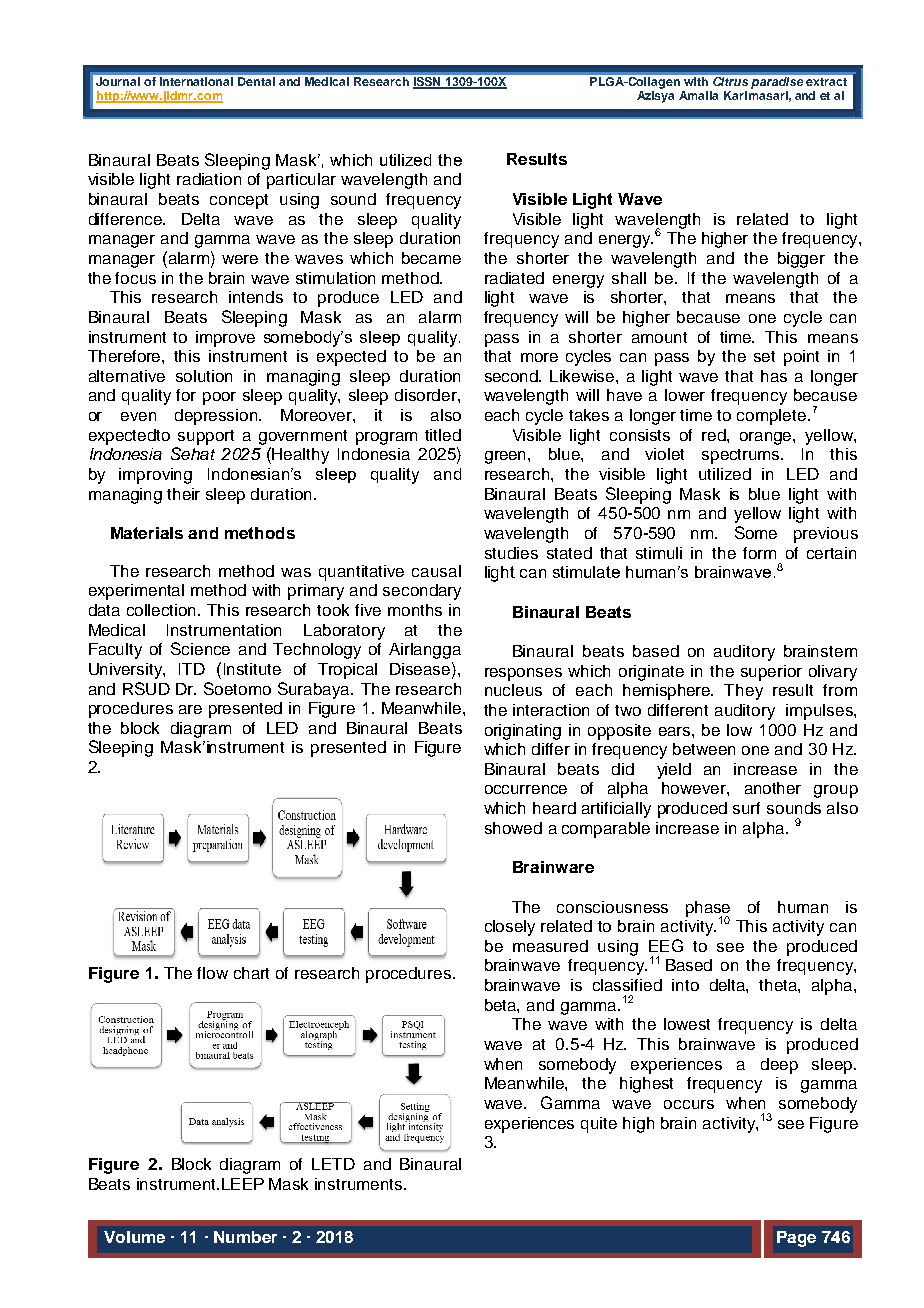 This image has width=924, height=1308. What do you see at coordinates (183, 494) in the image?
I see `their` at bounding box center [183, 494].
